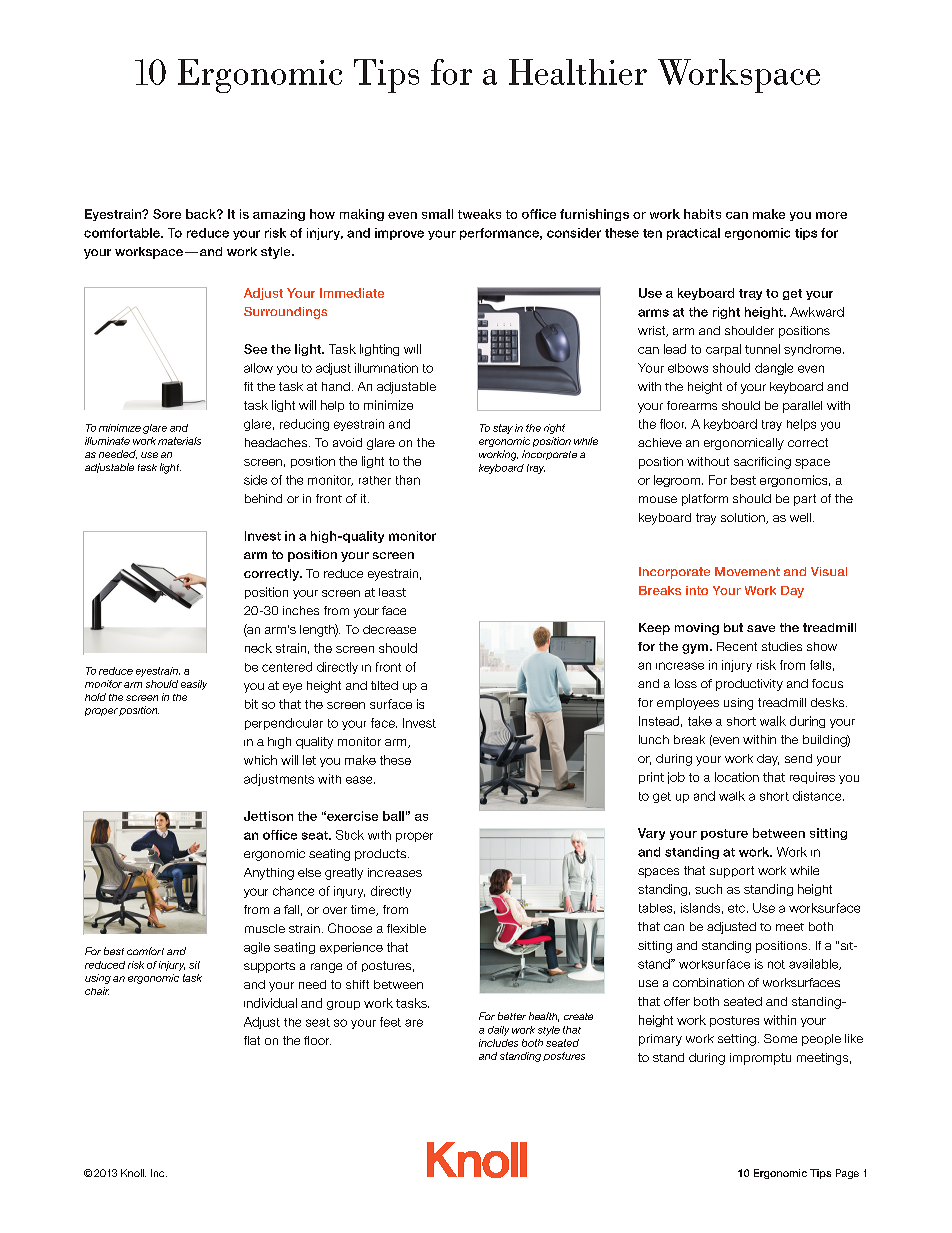 The width and height of the screenshot is (952, 1233). Describe the element at coordinates (708, 889) in the screenshot. I see `such` at that location.
